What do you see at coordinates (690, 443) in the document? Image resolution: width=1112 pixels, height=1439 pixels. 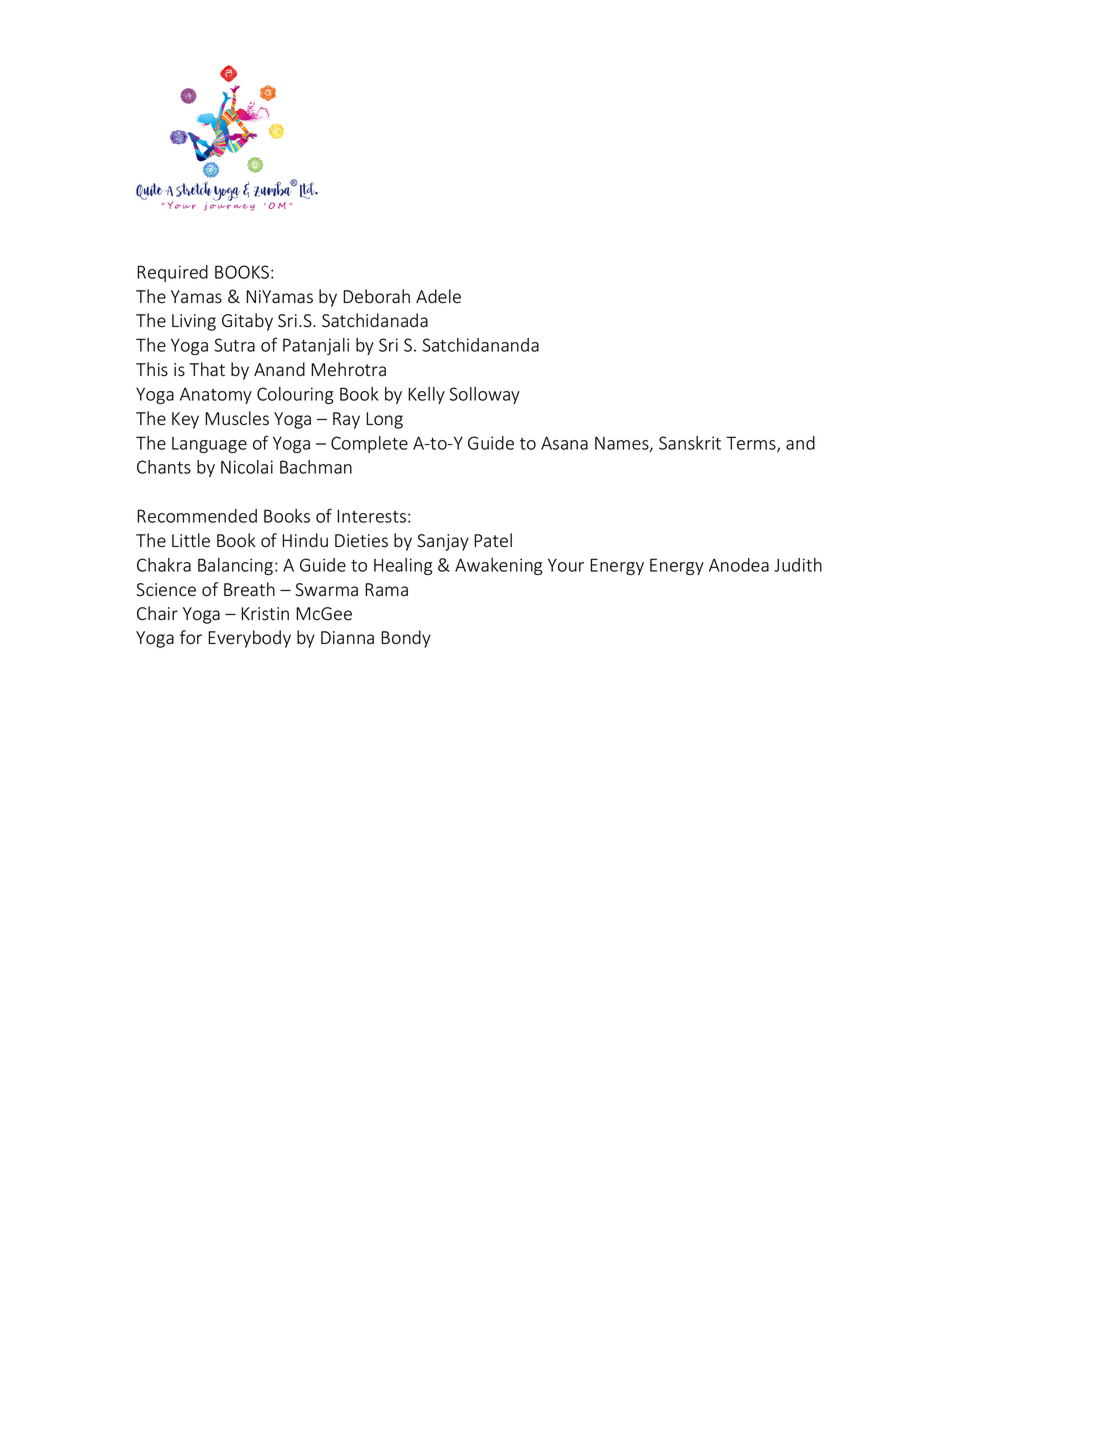 I see `Sanskrit` at bounding box center [690, 443].
